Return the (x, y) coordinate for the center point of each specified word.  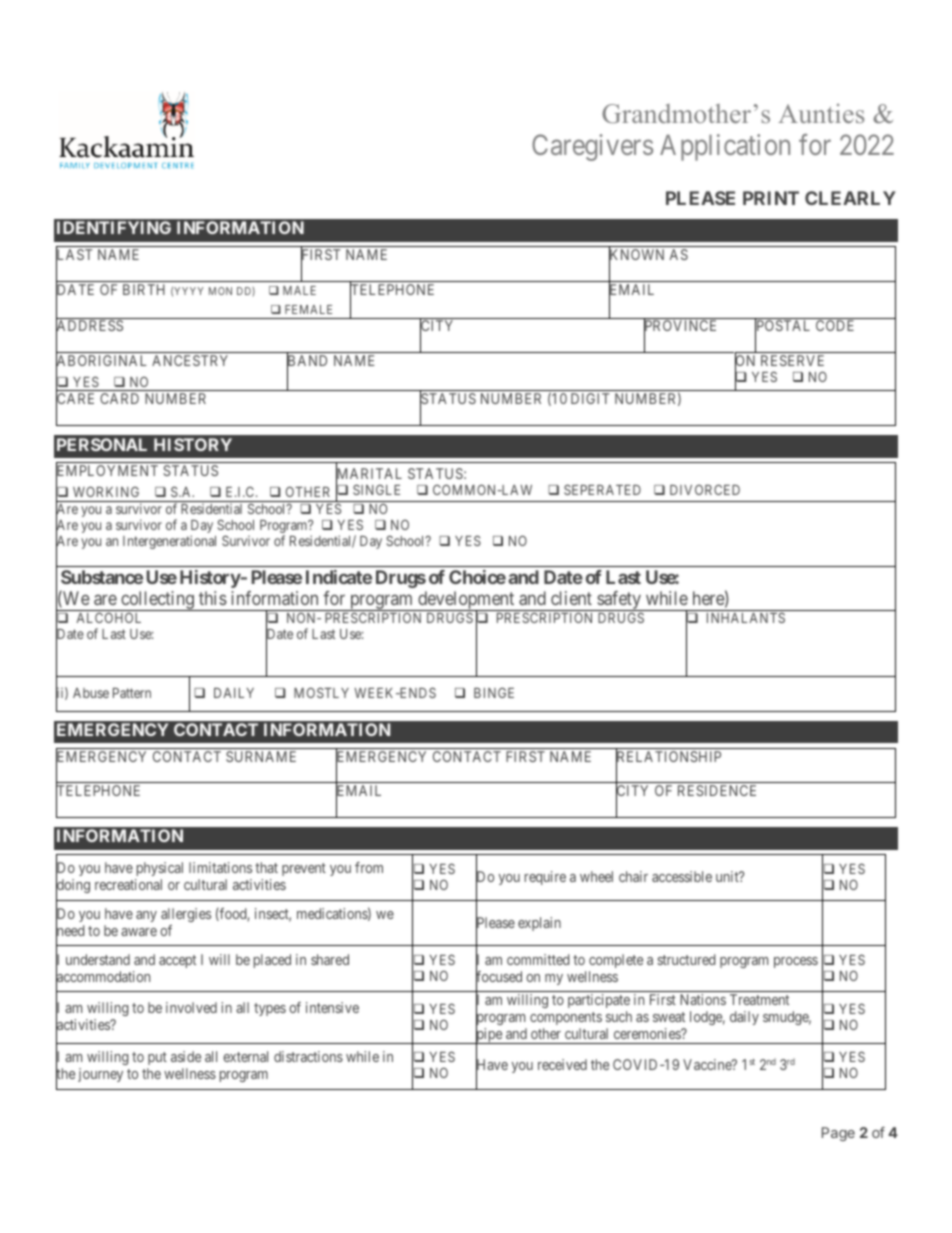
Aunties (821, 113)
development (466, 601)
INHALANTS (746, 617)
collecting (157, 601)
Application (725, 147)
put (157, 1058)
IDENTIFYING (114, 227)
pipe (489, 1036)
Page (838, 1134)
